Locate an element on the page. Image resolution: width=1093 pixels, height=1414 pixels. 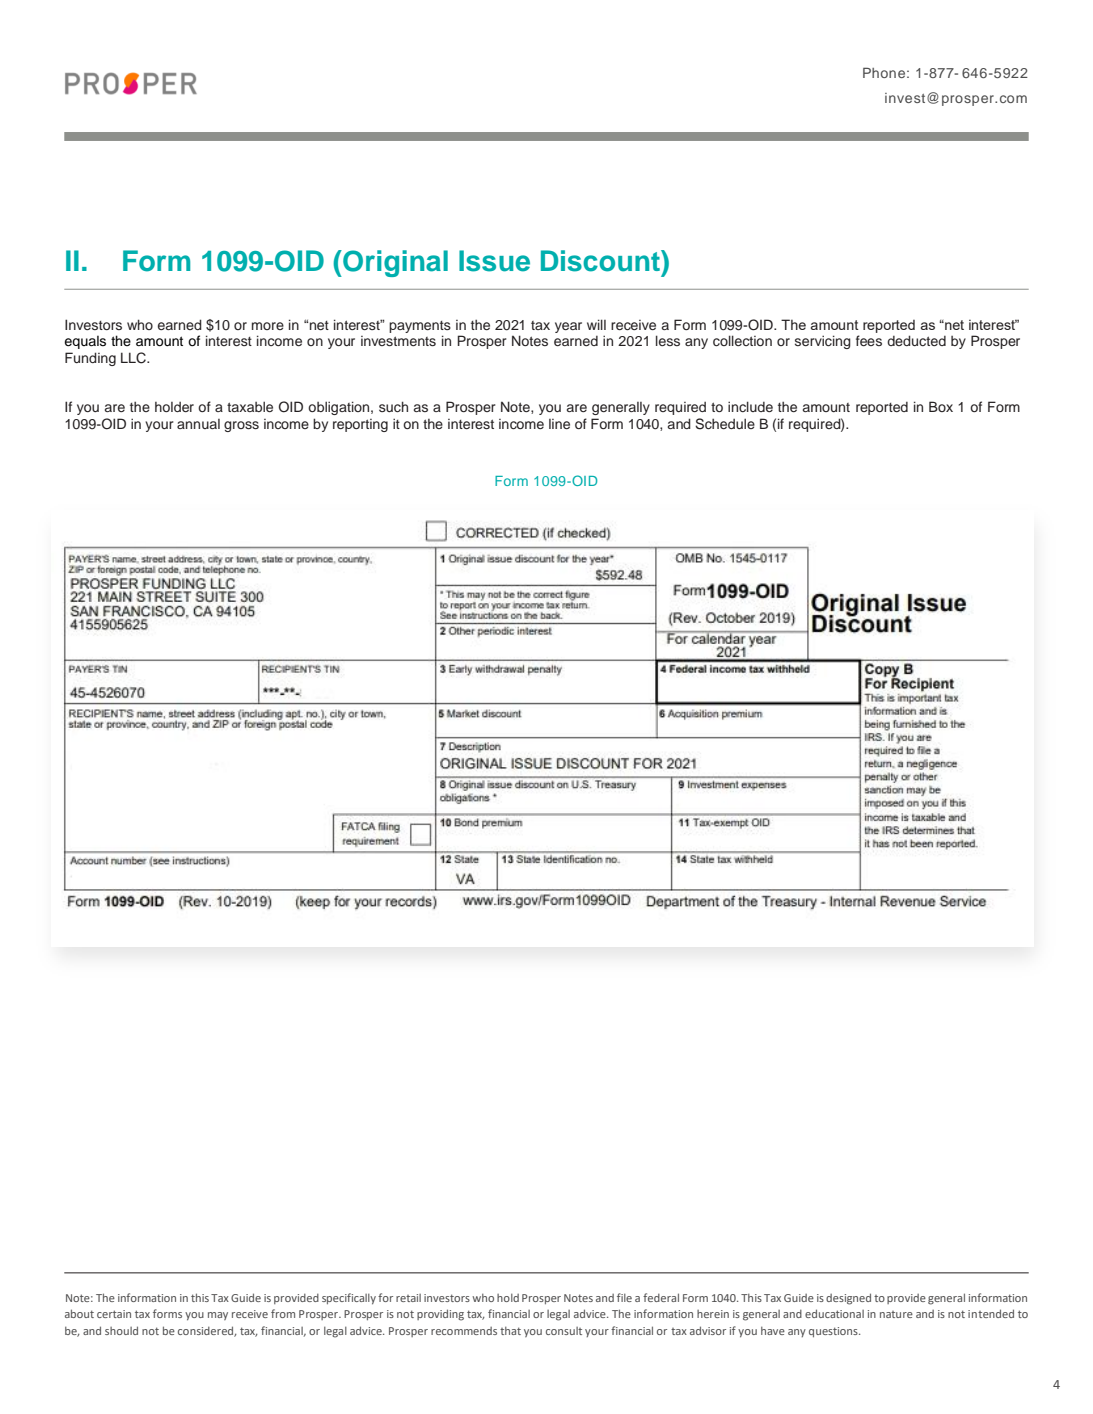
gross is located at coordinates (241, 426).
